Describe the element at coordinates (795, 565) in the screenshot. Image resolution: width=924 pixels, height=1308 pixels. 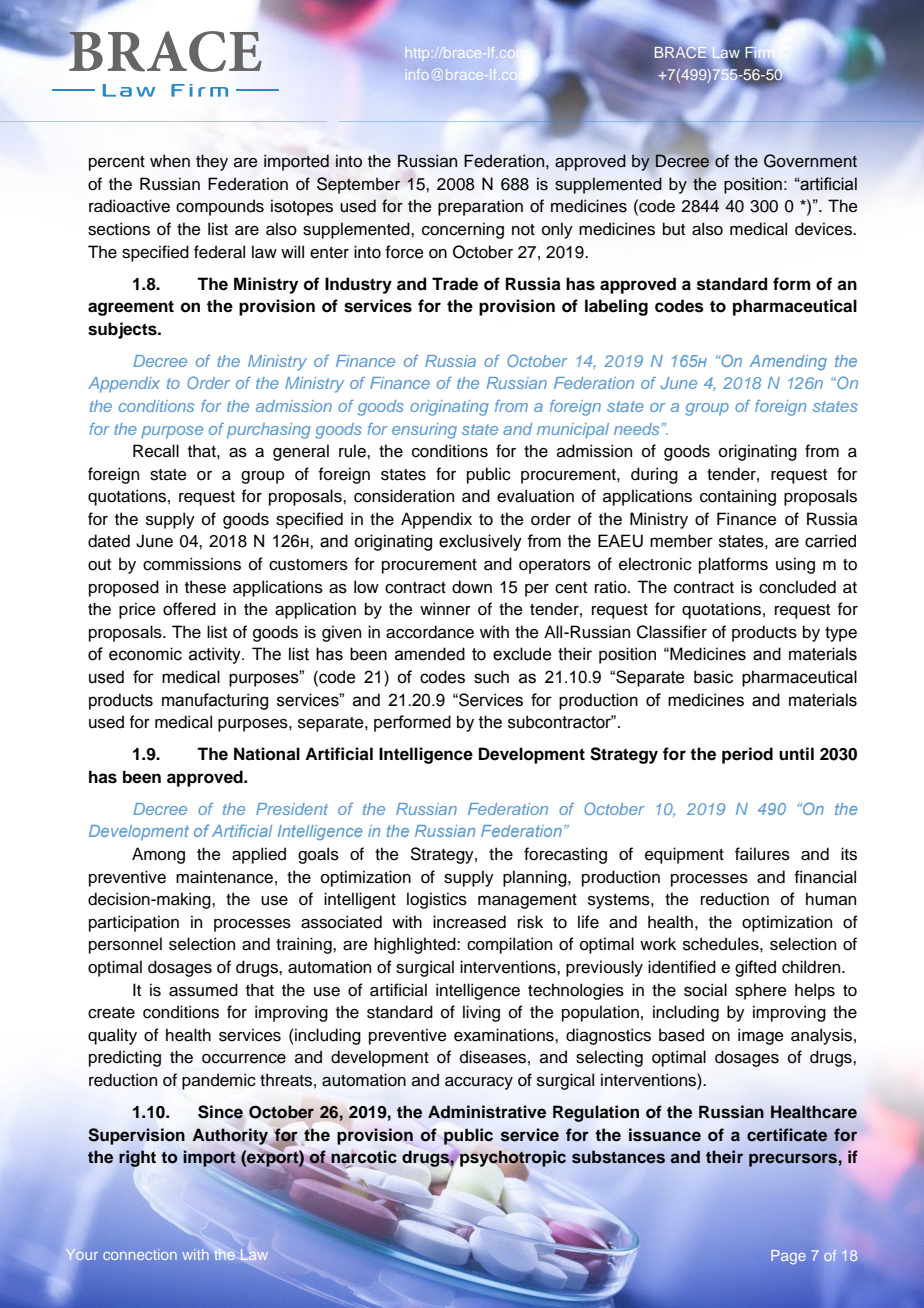
I see `using` at that location.
